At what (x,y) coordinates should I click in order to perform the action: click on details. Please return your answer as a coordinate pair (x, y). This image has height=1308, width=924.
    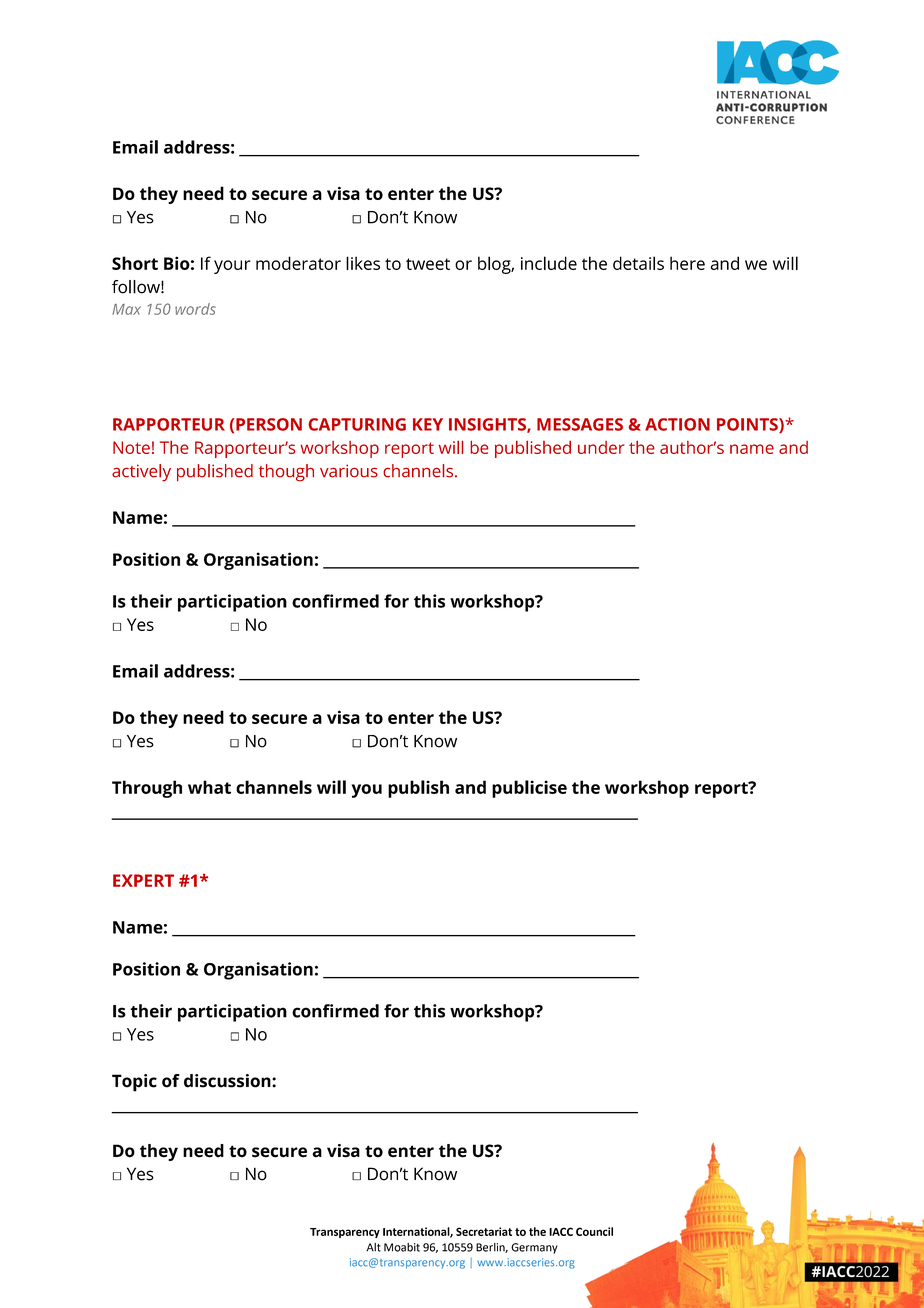
    Looking at the image, I should click on (638, 263).
